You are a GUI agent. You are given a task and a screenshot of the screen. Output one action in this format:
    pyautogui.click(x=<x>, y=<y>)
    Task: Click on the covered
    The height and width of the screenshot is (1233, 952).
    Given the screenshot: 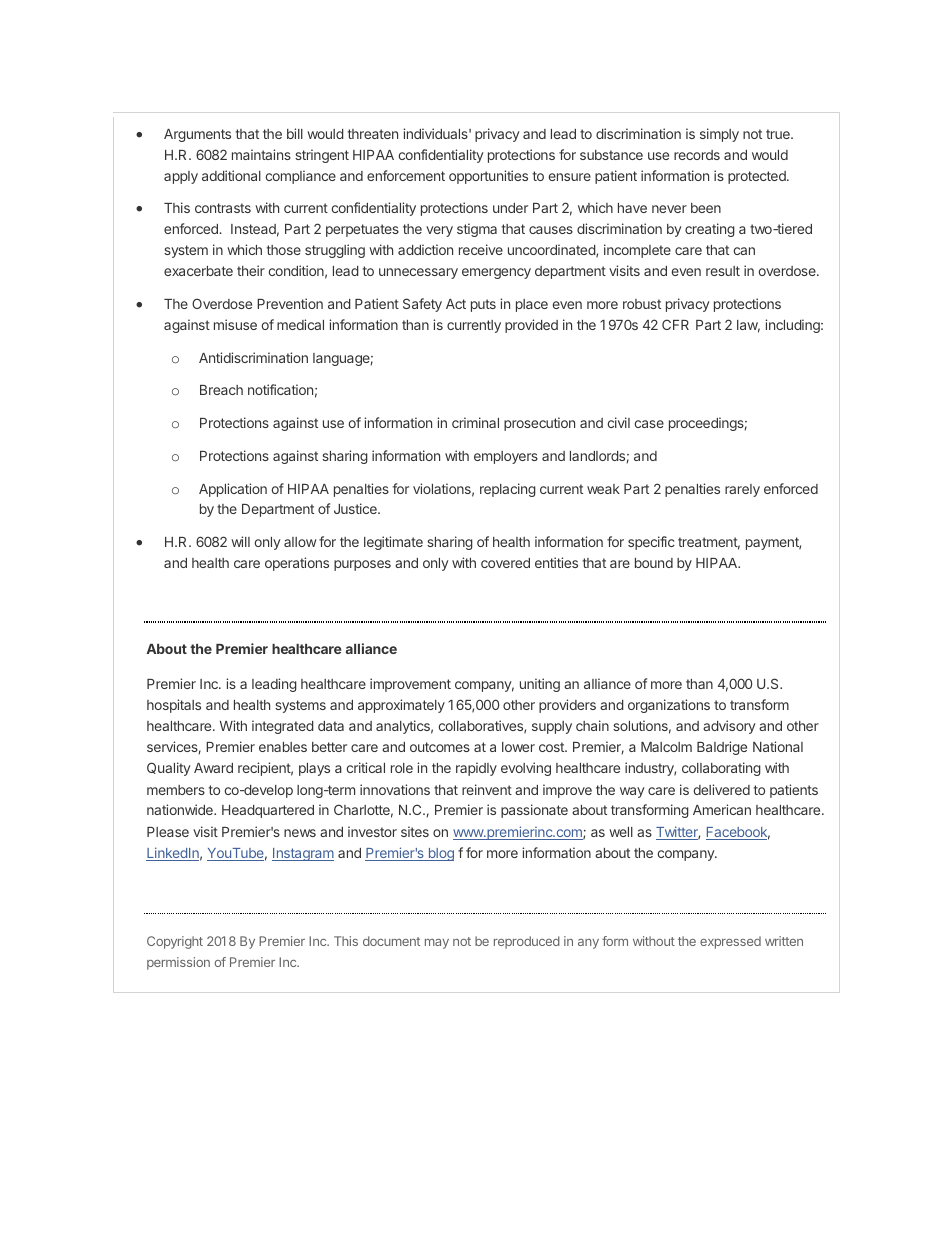 What is the action you would take?
    pyautogui.click(x=505, y=563)
